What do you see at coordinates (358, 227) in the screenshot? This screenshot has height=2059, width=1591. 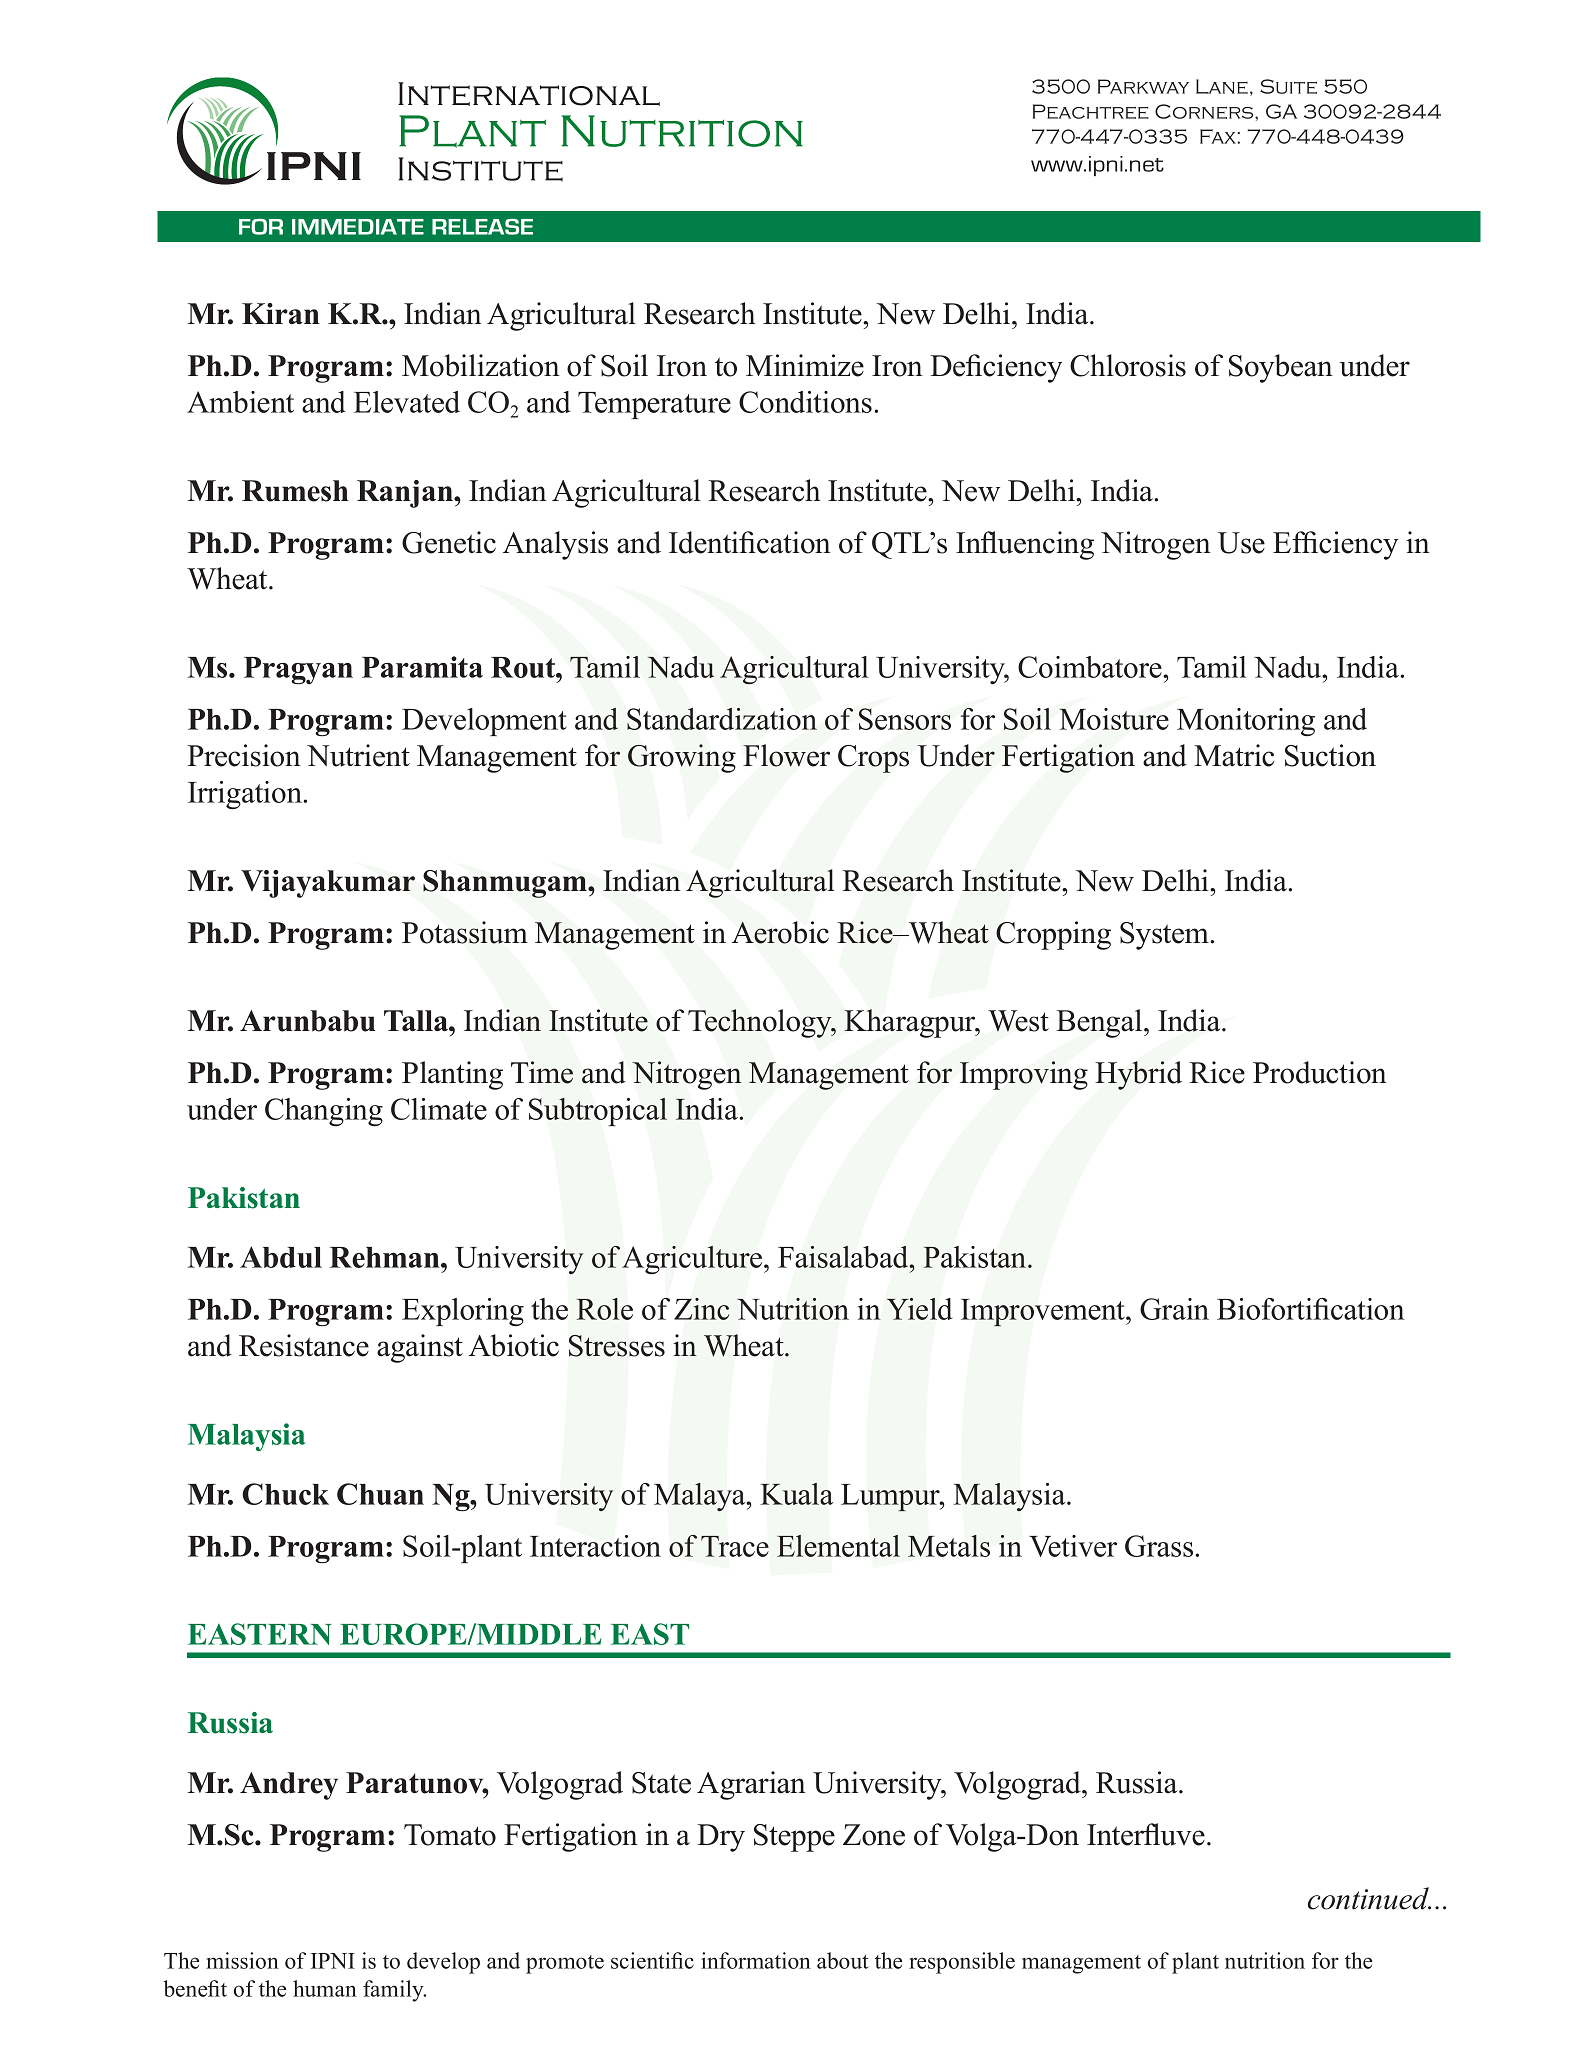 I see `IMMEDIATE` at bounding box center [358, 227].
